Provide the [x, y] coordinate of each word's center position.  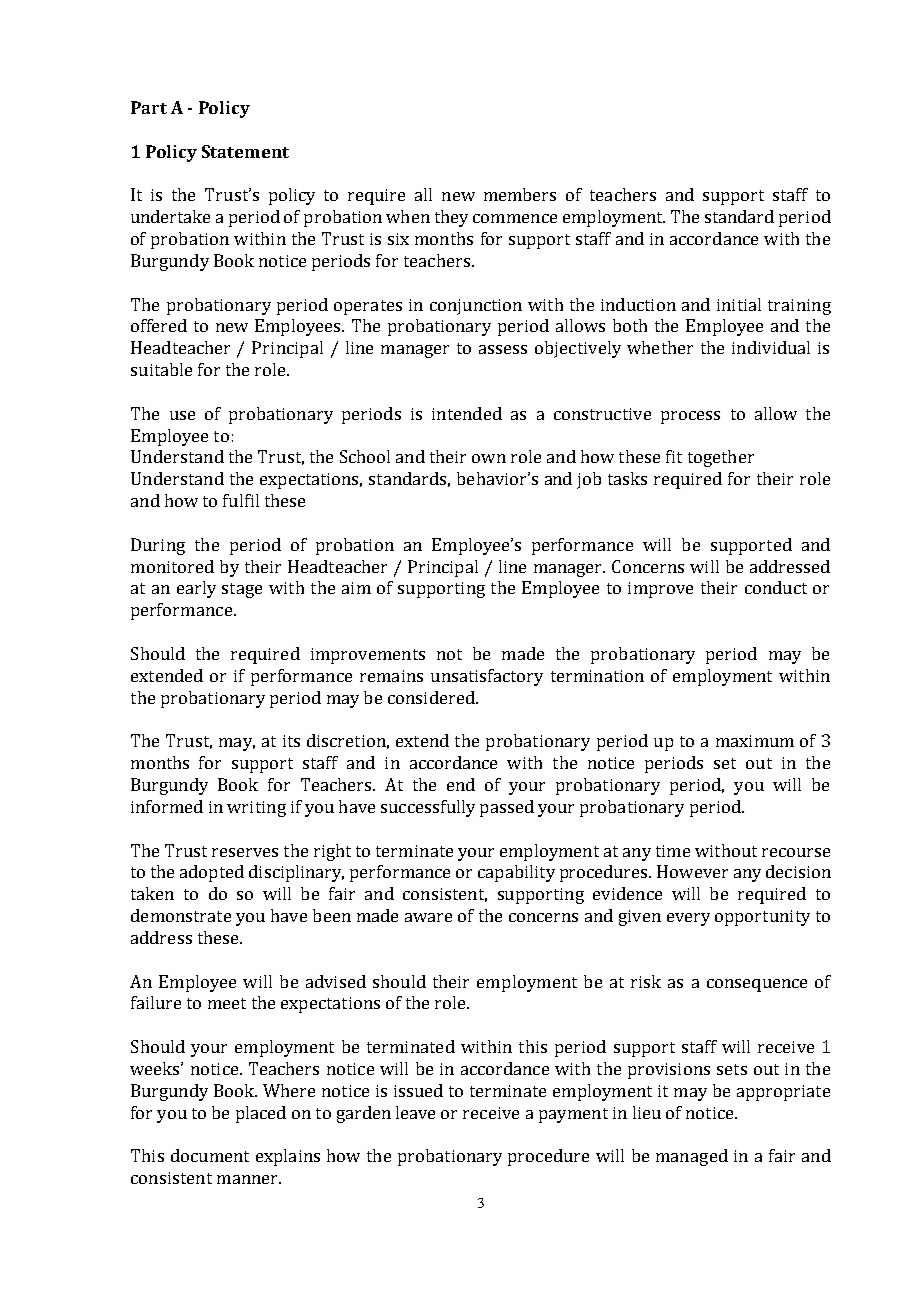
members [520, 194]
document [210, 1155]
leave [415, 1112]
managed [692, 1157]
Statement [245, 151]
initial [739, 304]
